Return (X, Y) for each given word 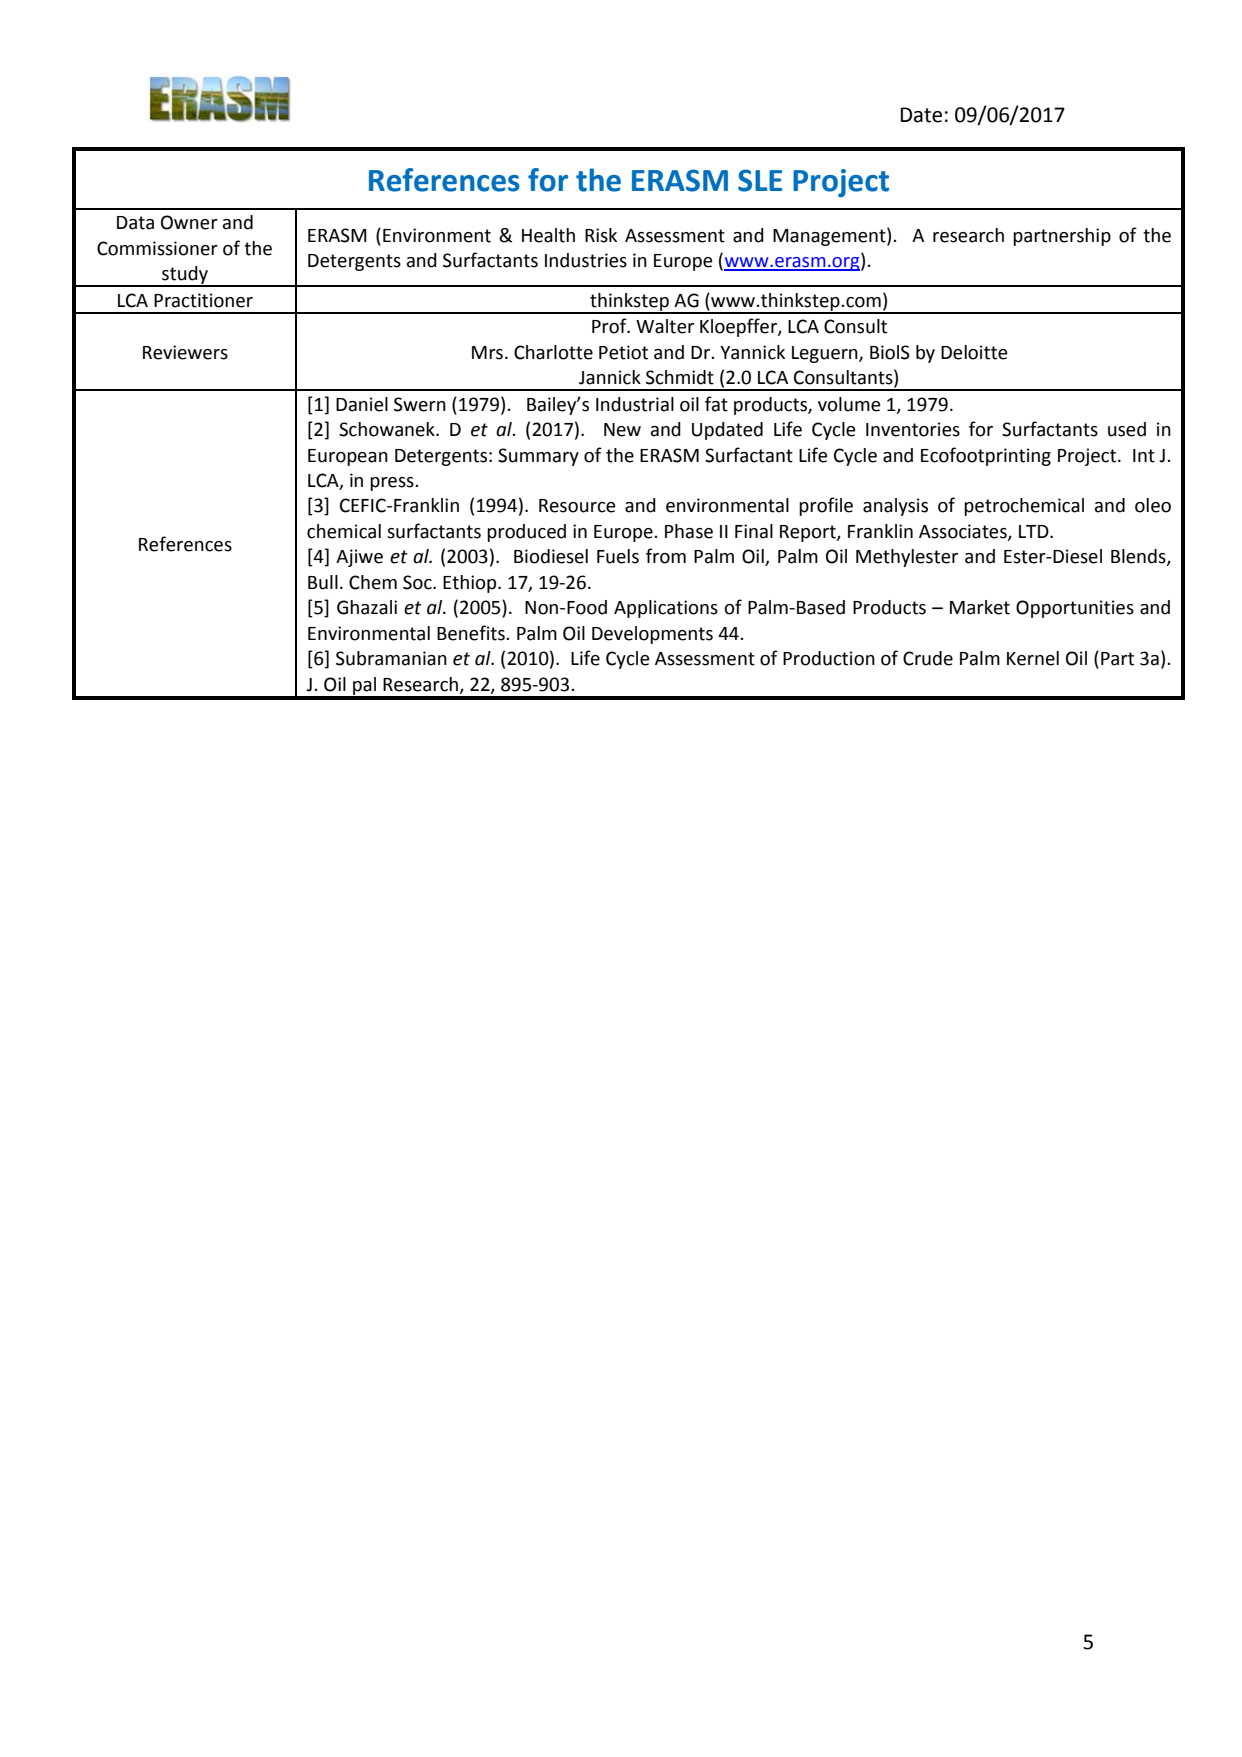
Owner (189, 222)
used (1127, 429)
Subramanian (391, 658)
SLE (760, 180)
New (622, 430)
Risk (601, 235)
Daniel (362, 404)
